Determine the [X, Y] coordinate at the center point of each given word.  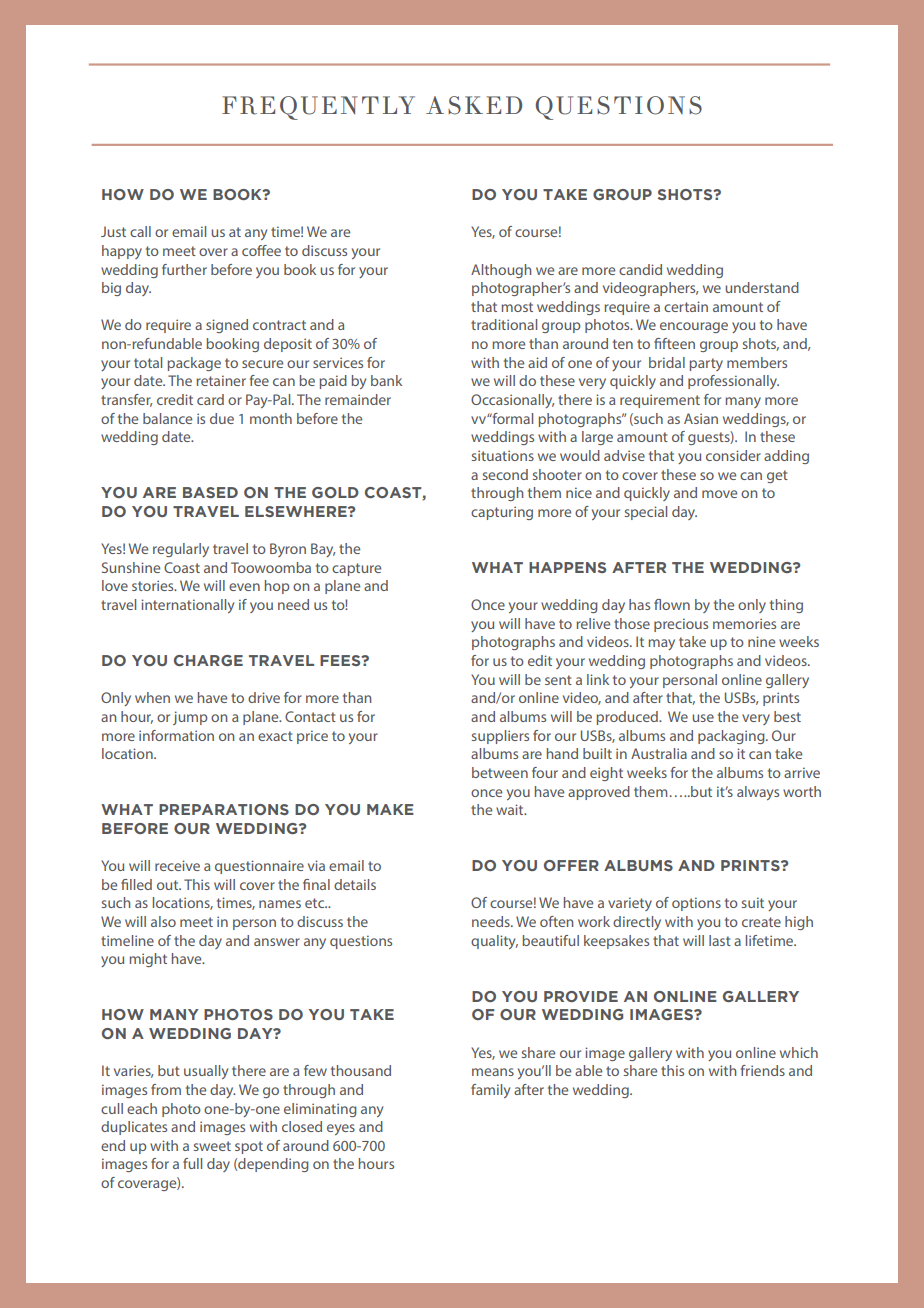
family [490, 1091]
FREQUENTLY [318, 108]
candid [640, 269]
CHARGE [208, 660]
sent [558, 680]
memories [744, 623]
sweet [212, 1146]
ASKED [474, 105]
